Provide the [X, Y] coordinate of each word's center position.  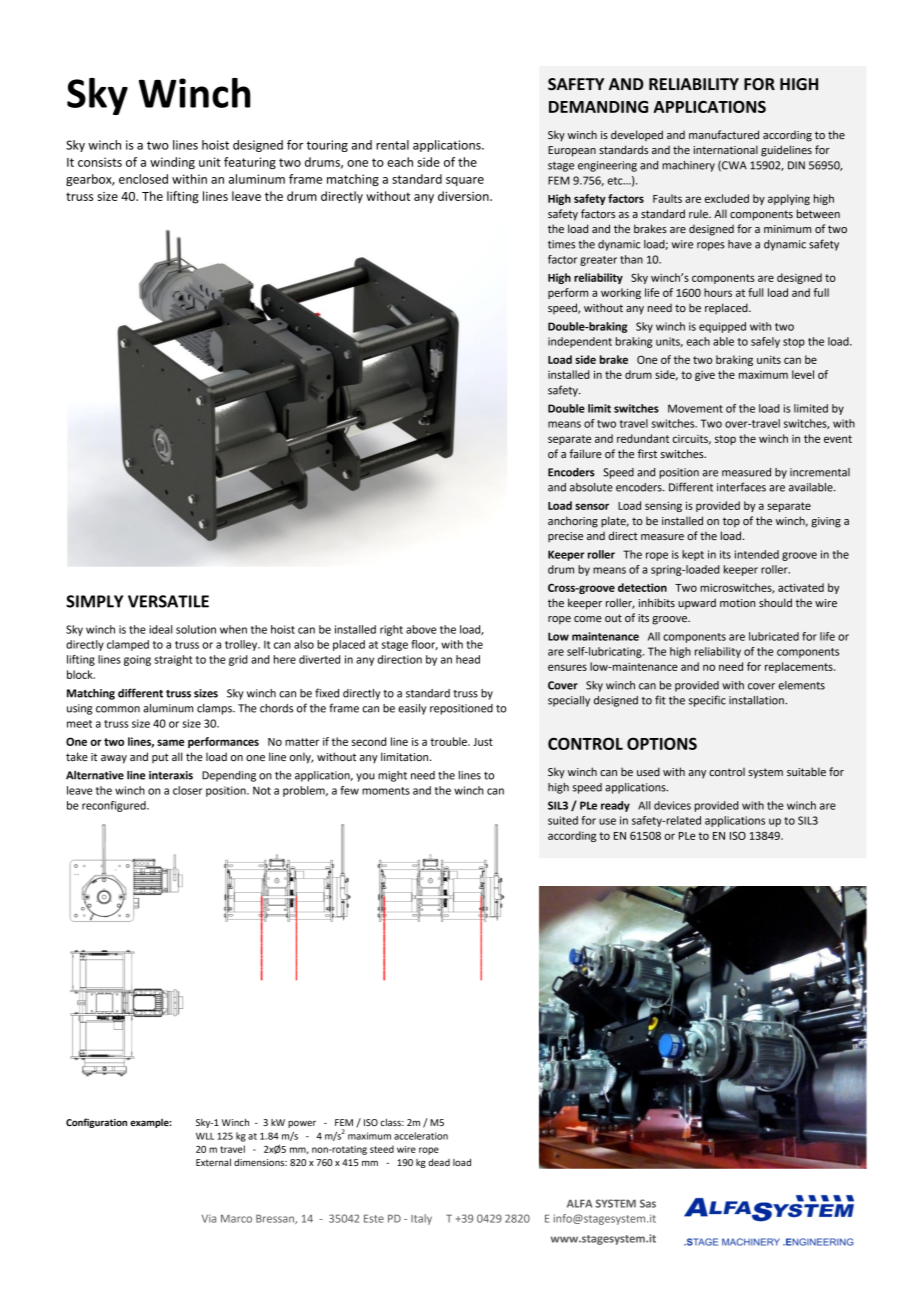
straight [173, 660]
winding [172, 163]
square [465, 181]
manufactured [724, 134]
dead [439, 1162]
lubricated [774, 636]
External [213, 1162]
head [468, 659]
